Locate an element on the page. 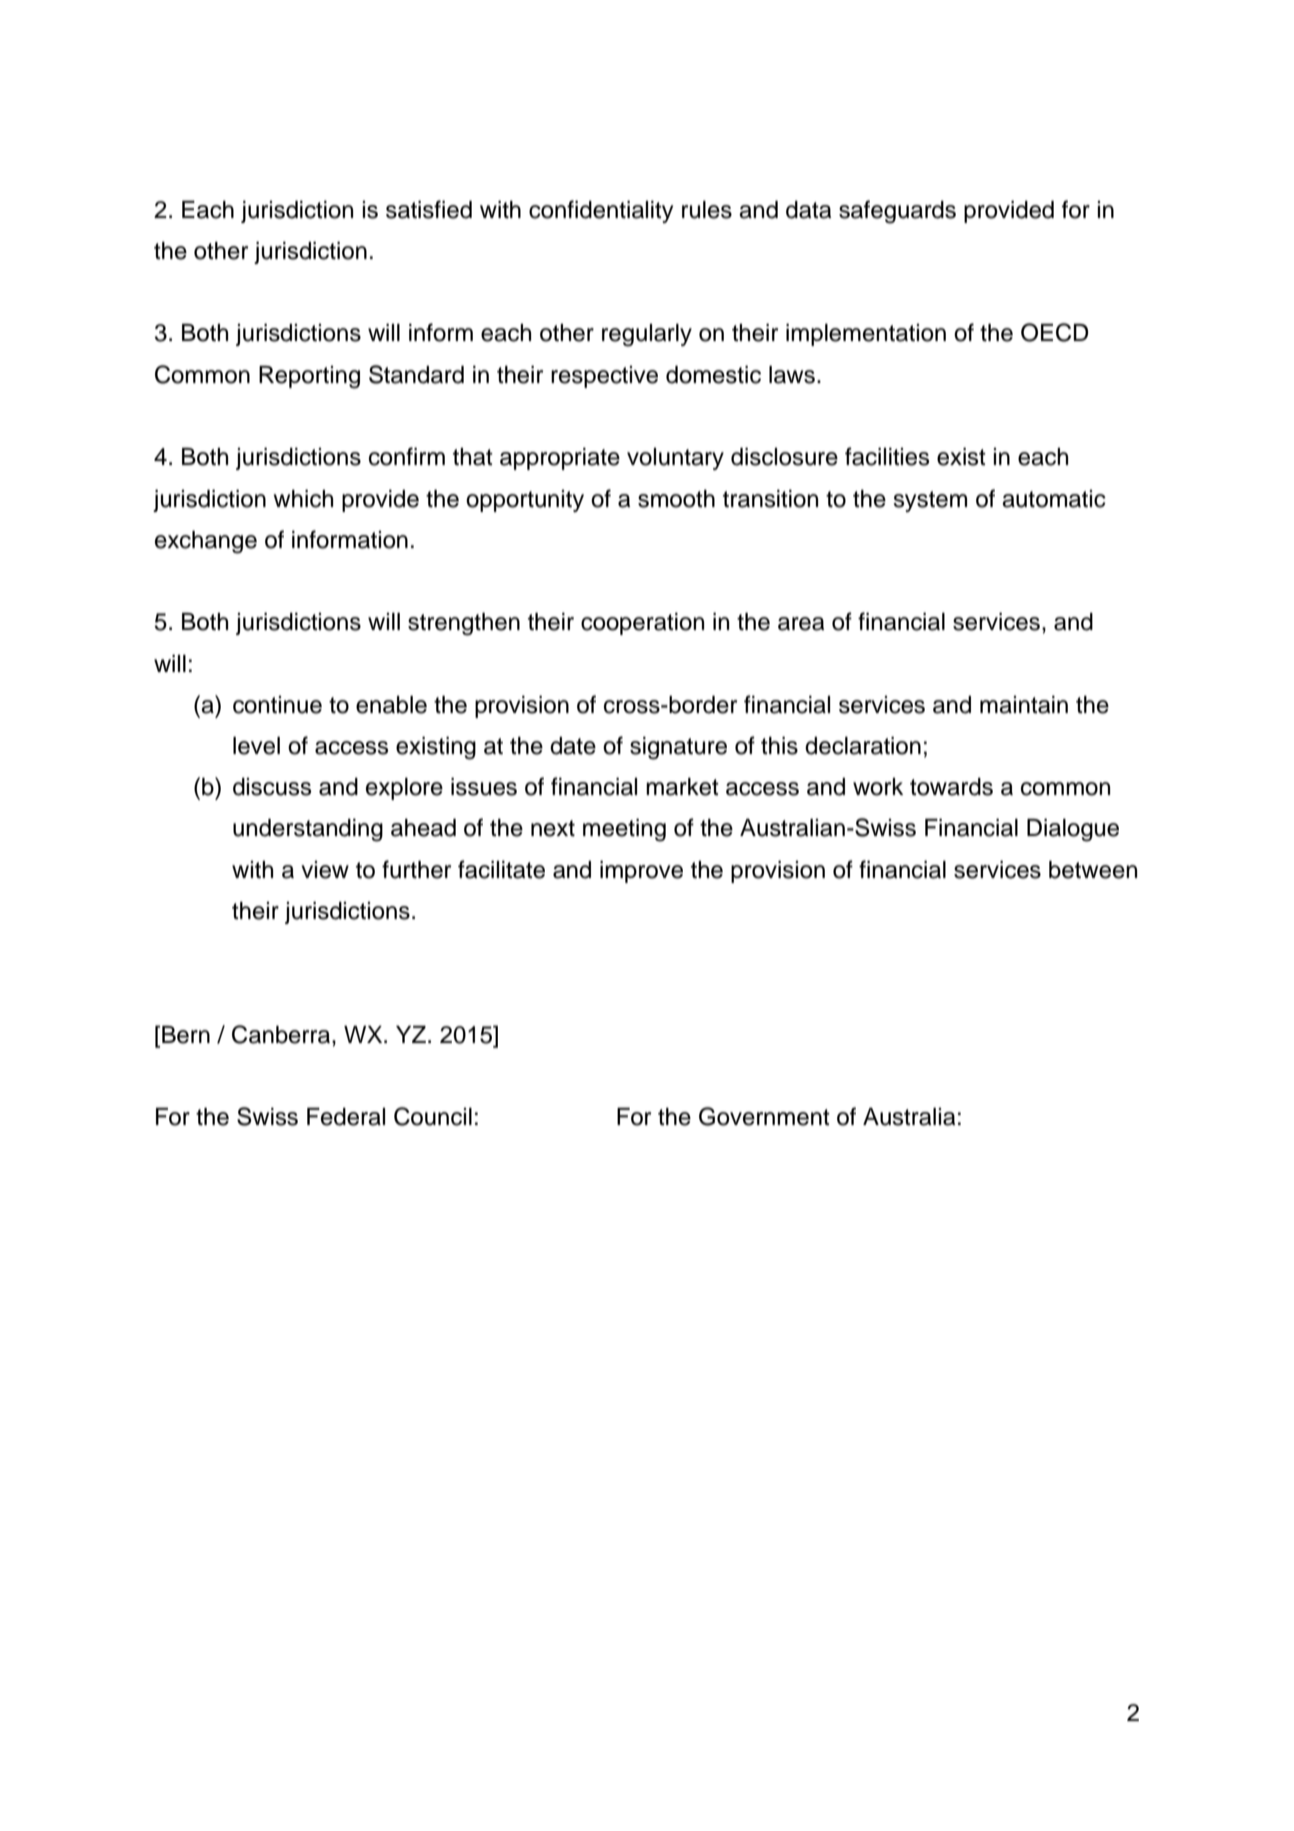  safeguards is located at coordinates (897, 212).
